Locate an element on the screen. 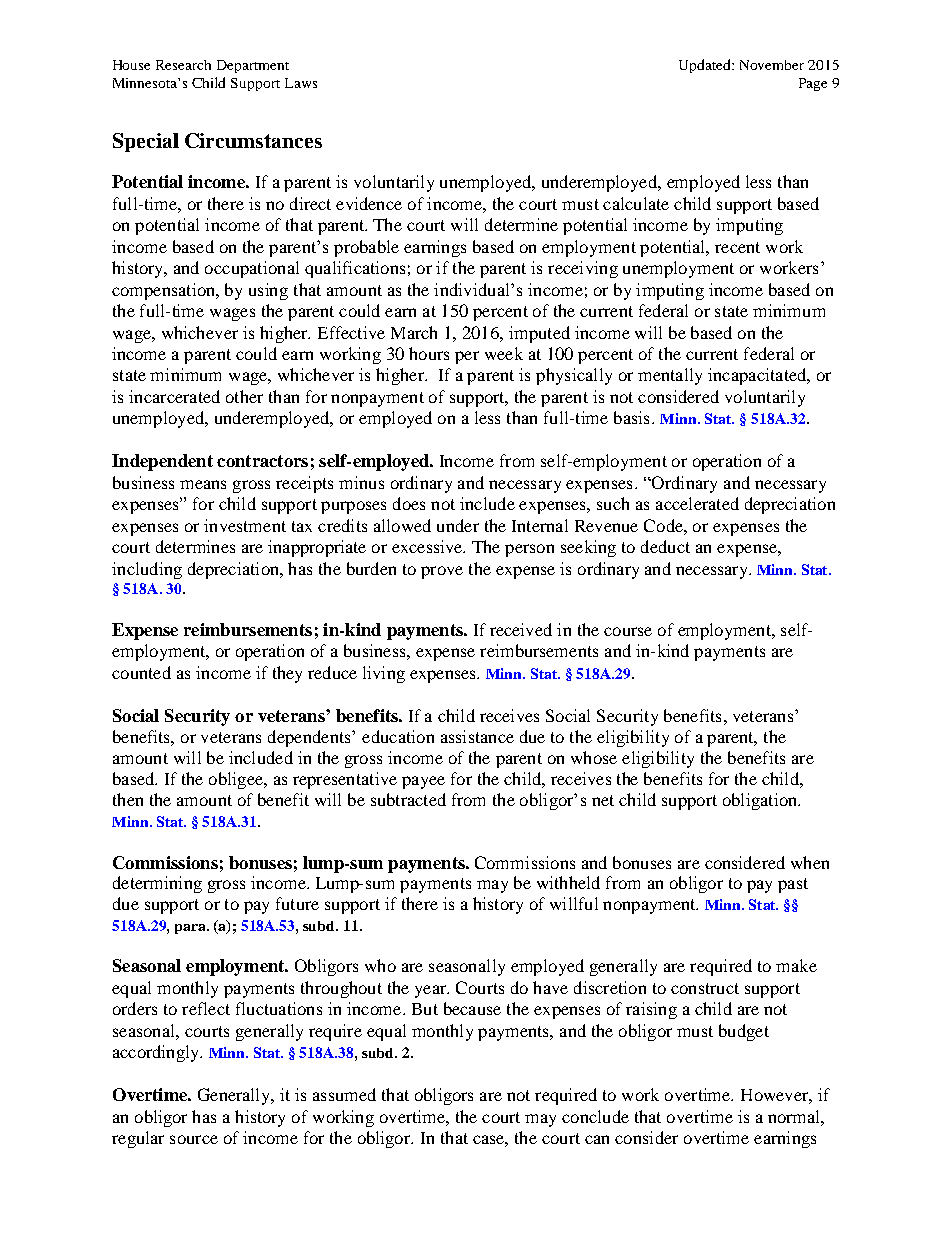 Image resolution: width=952 pixels, height=1233 pixels. means is located at coordinates (203, 484).
